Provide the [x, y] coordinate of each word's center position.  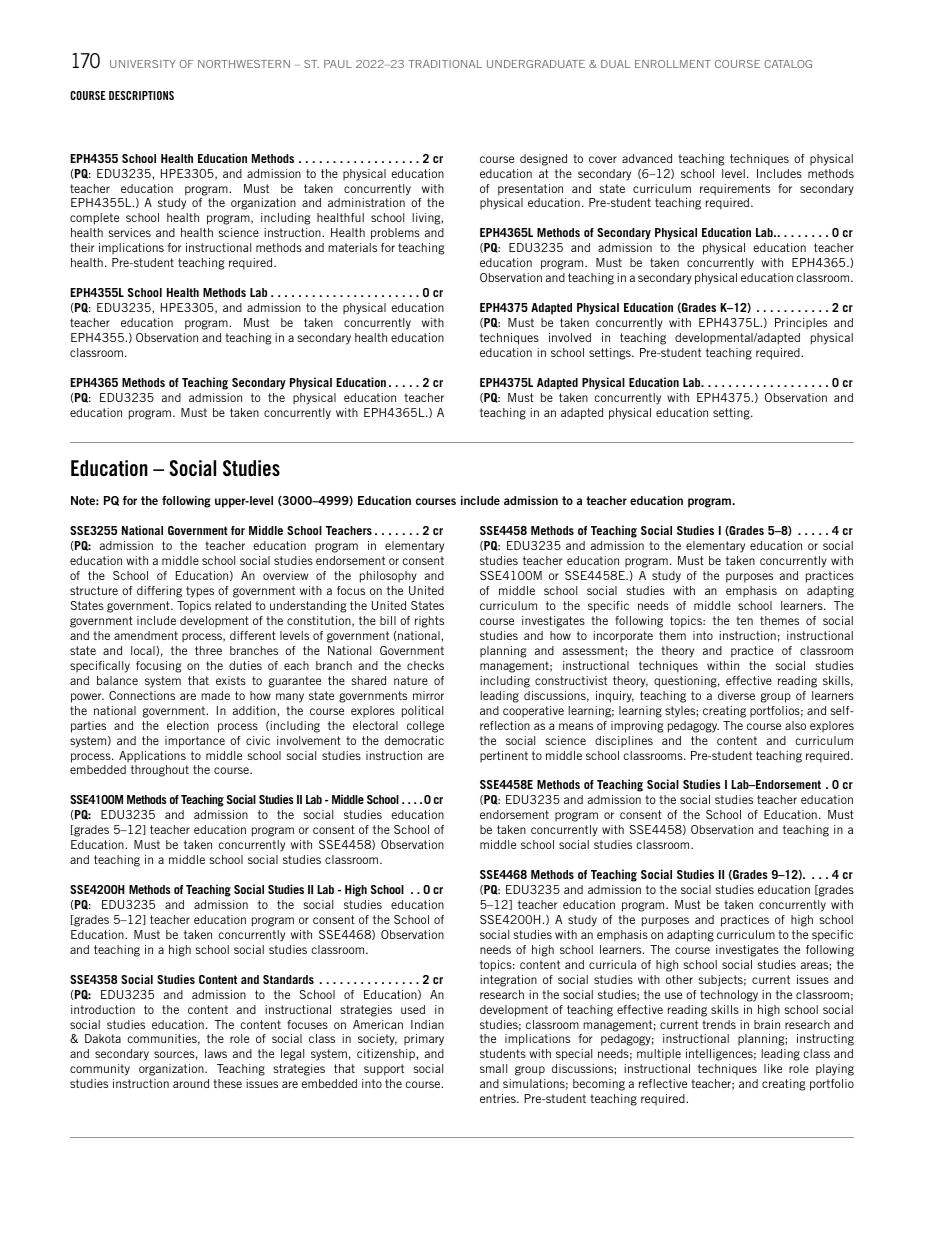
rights [429, 622]
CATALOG [788, 64]
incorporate [623, 637]
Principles [801, 324]
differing [159, 592]
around [191, 1083]
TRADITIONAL [445, 64]
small [493, 1068]
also [795, 725]
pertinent [504, 757]
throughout [160, 771]
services [130, 232]
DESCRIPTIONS [141, 95]
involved [570, 337]
